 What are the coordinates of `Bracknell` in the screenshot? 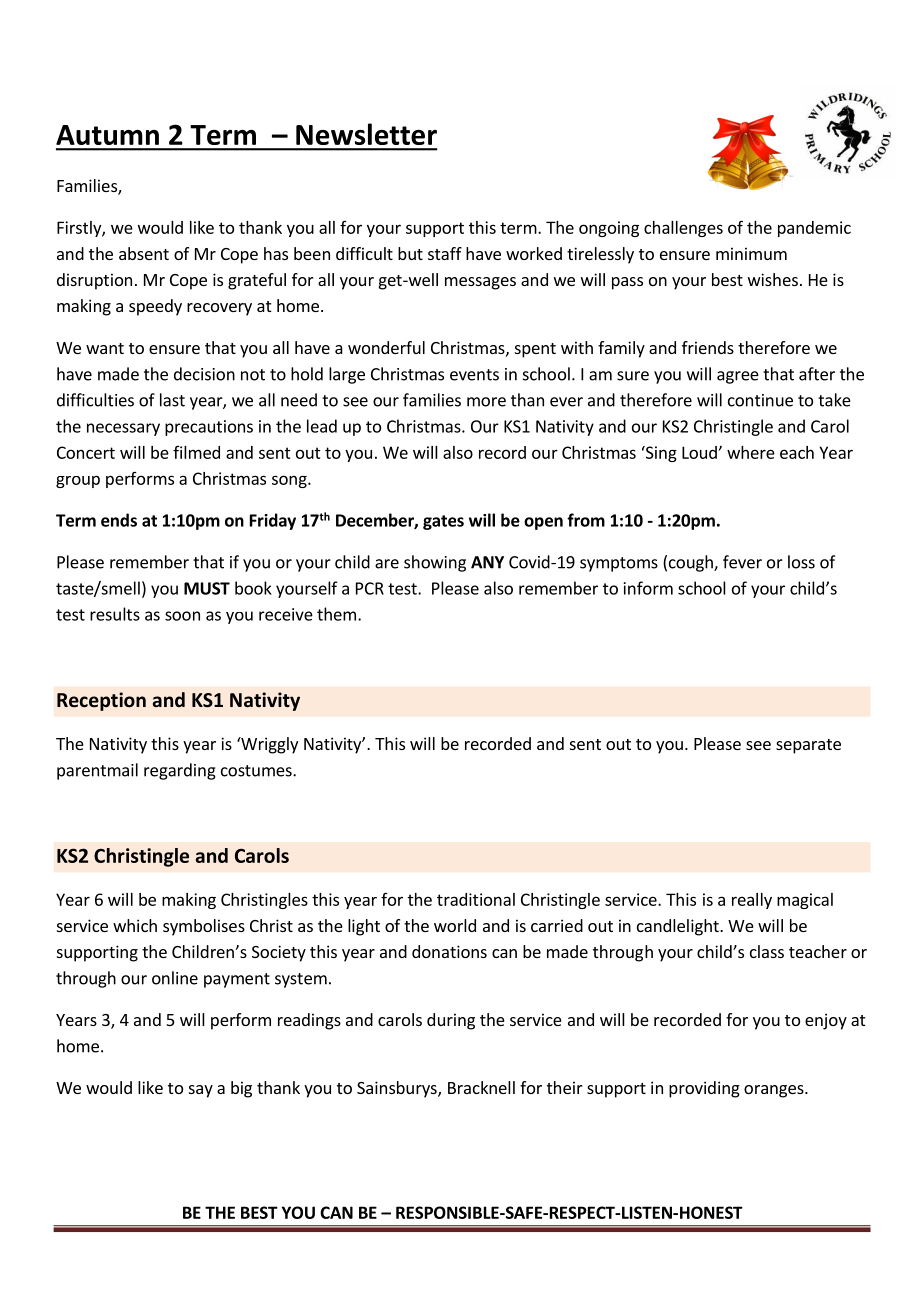 It's located at (481, 1087).
